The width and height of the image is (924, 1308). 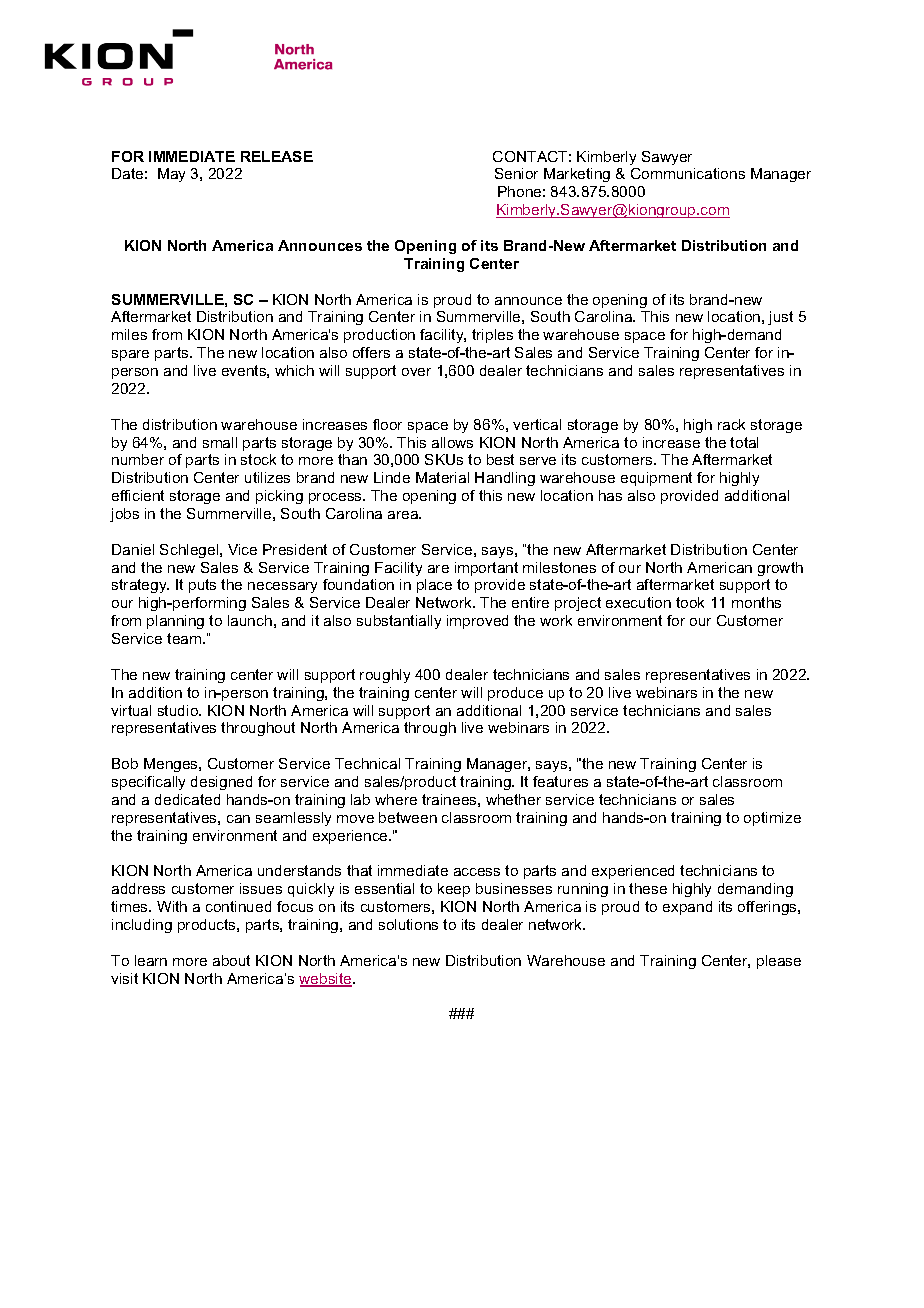 I want to click on over, so click(x=416, y=372).
